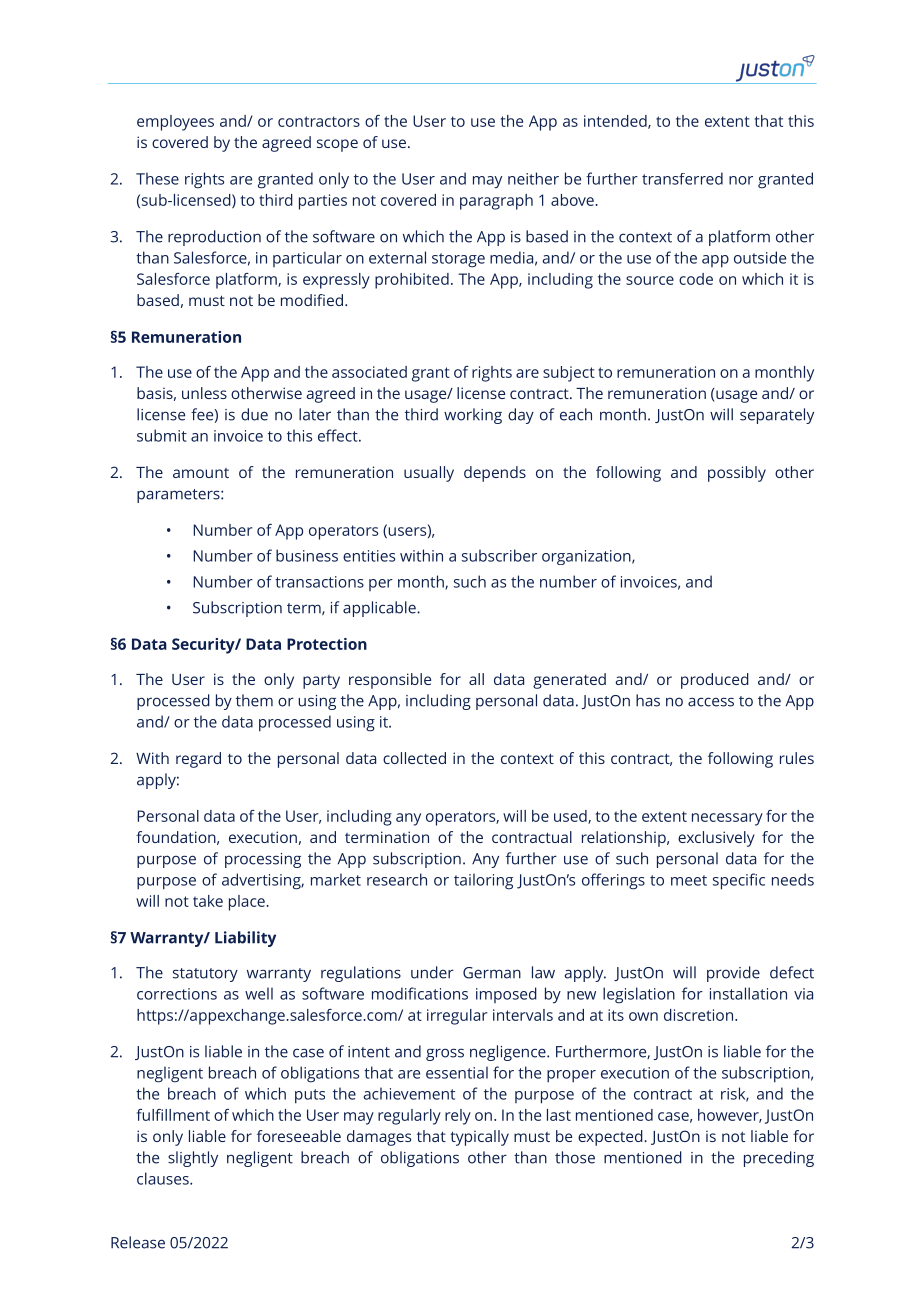 The height and width of the image is (1308, 924). Describe the element at coordinates (741, 180) in the image. I see `nor` at that location.
